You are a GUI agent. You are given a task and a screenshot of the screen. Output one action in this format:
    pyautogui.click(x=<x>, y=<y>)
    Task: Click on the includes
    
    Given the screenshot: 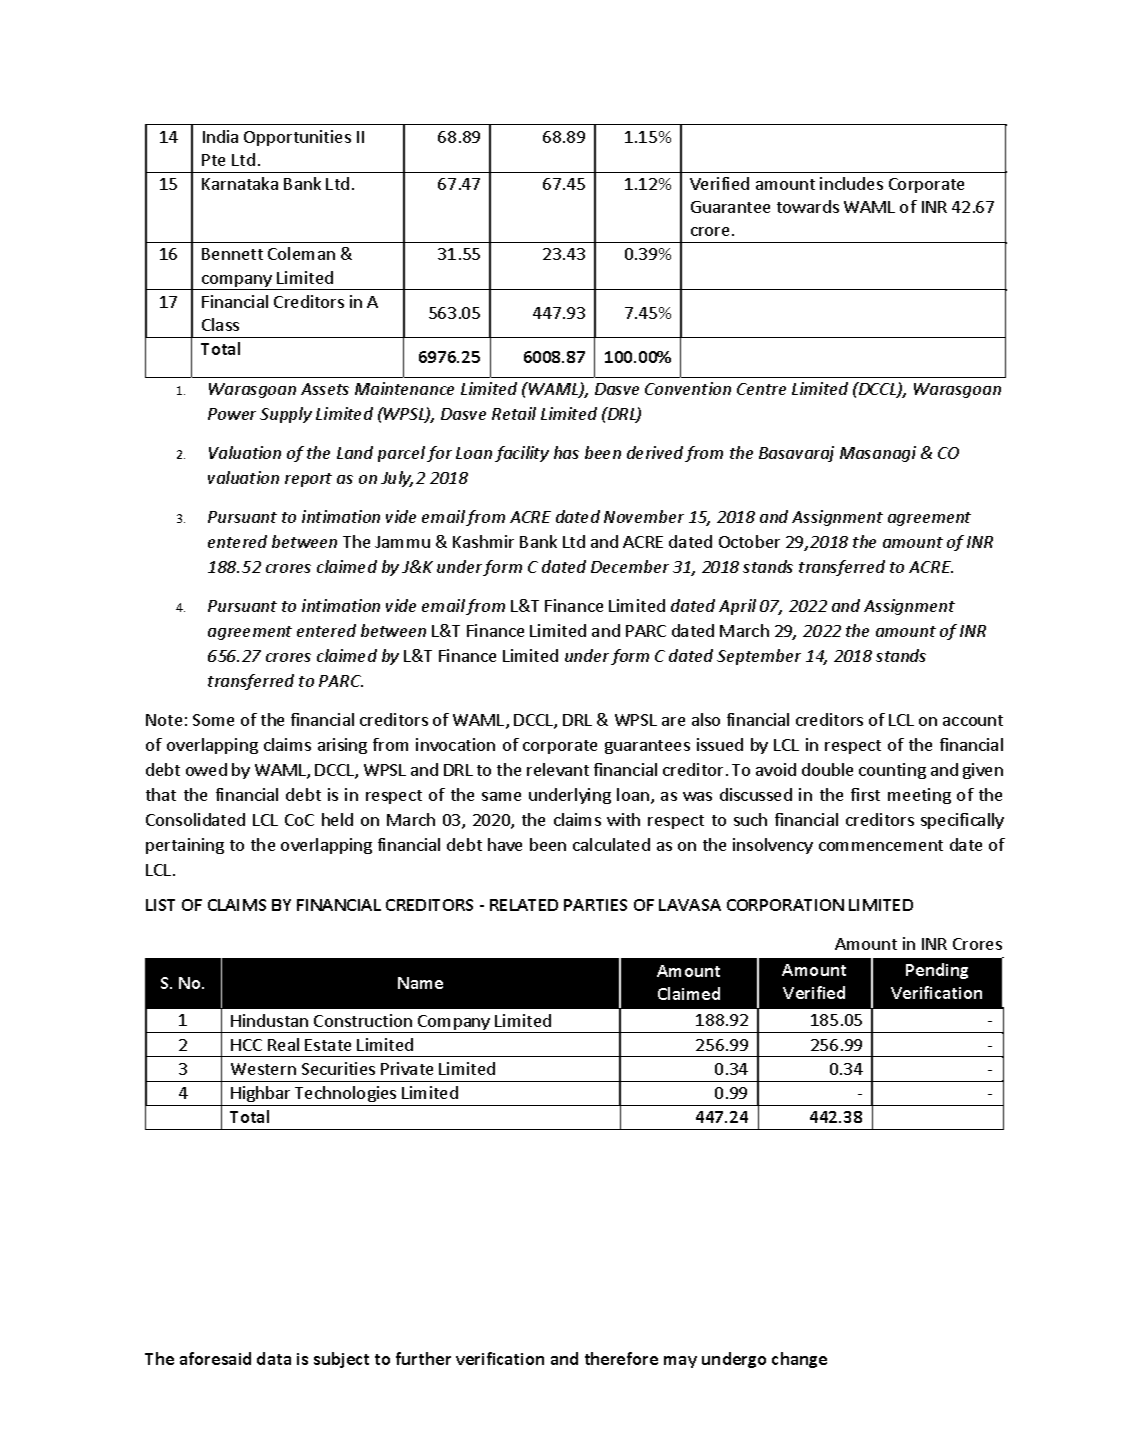 What is the action you would take?
    pyautogui.click(x=851, y=183)
